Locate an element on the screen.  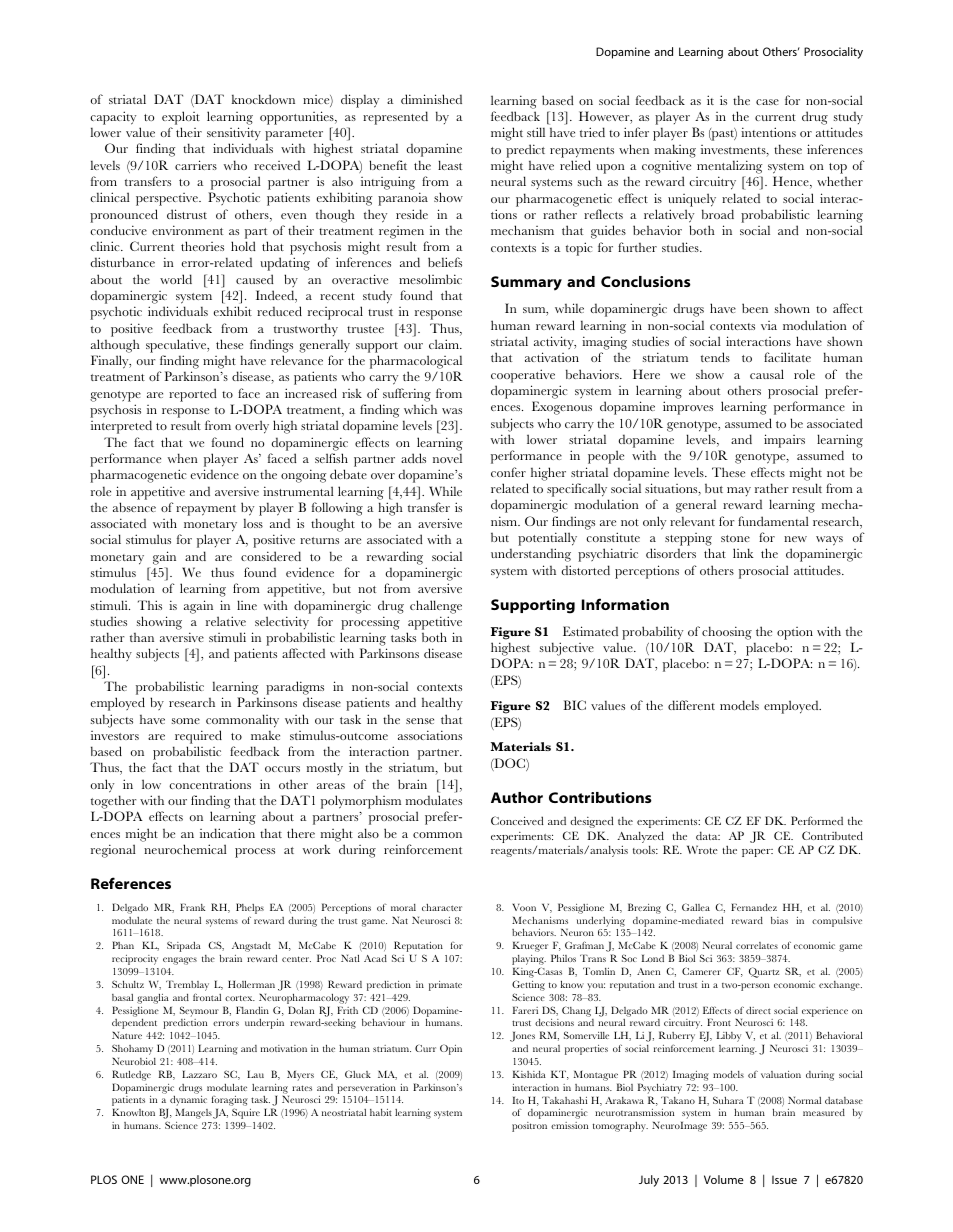
Volume is located at coordinates (724, 1179).
